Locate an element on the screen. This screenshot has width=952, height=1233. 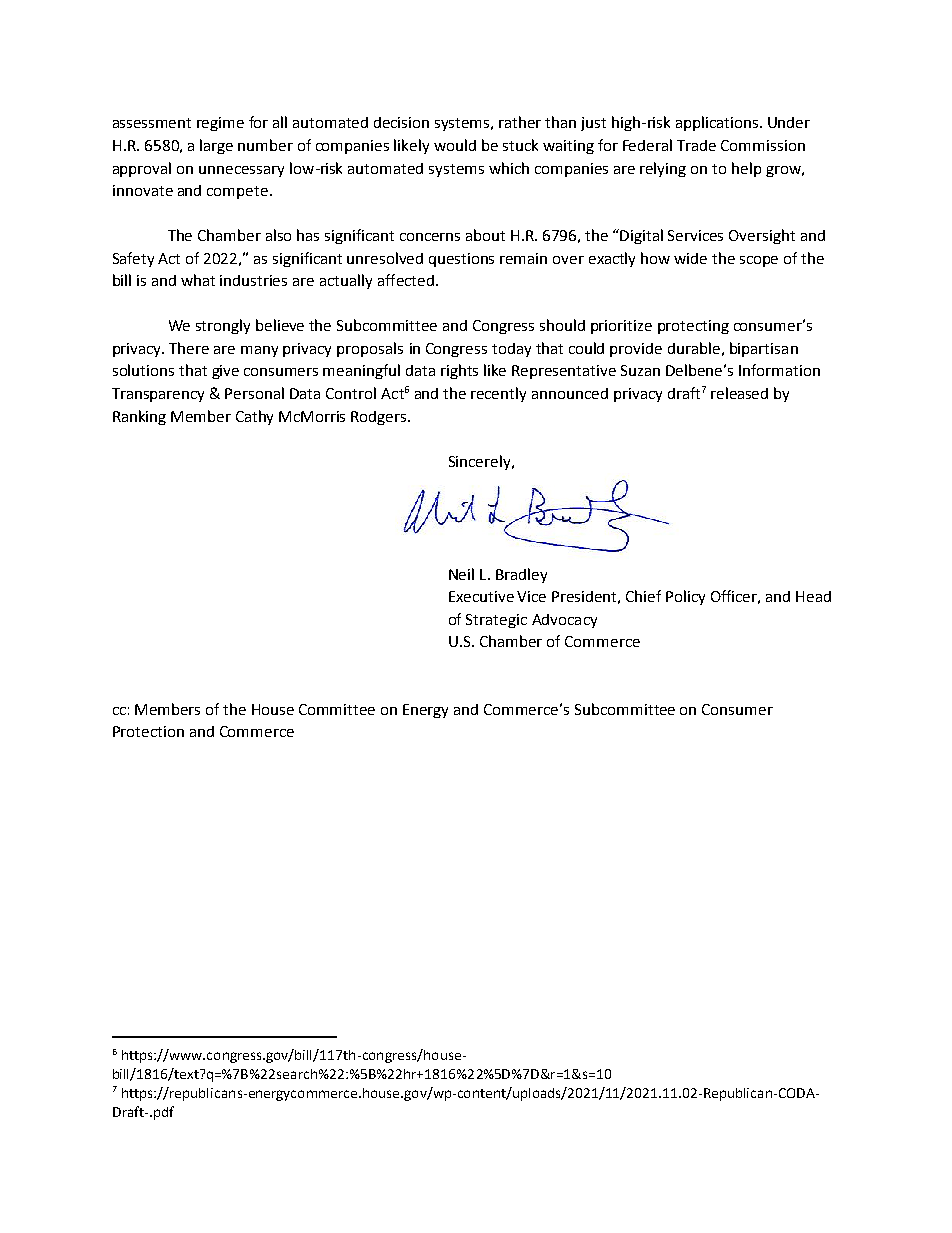
questions is located at coordinates (461, 260).
